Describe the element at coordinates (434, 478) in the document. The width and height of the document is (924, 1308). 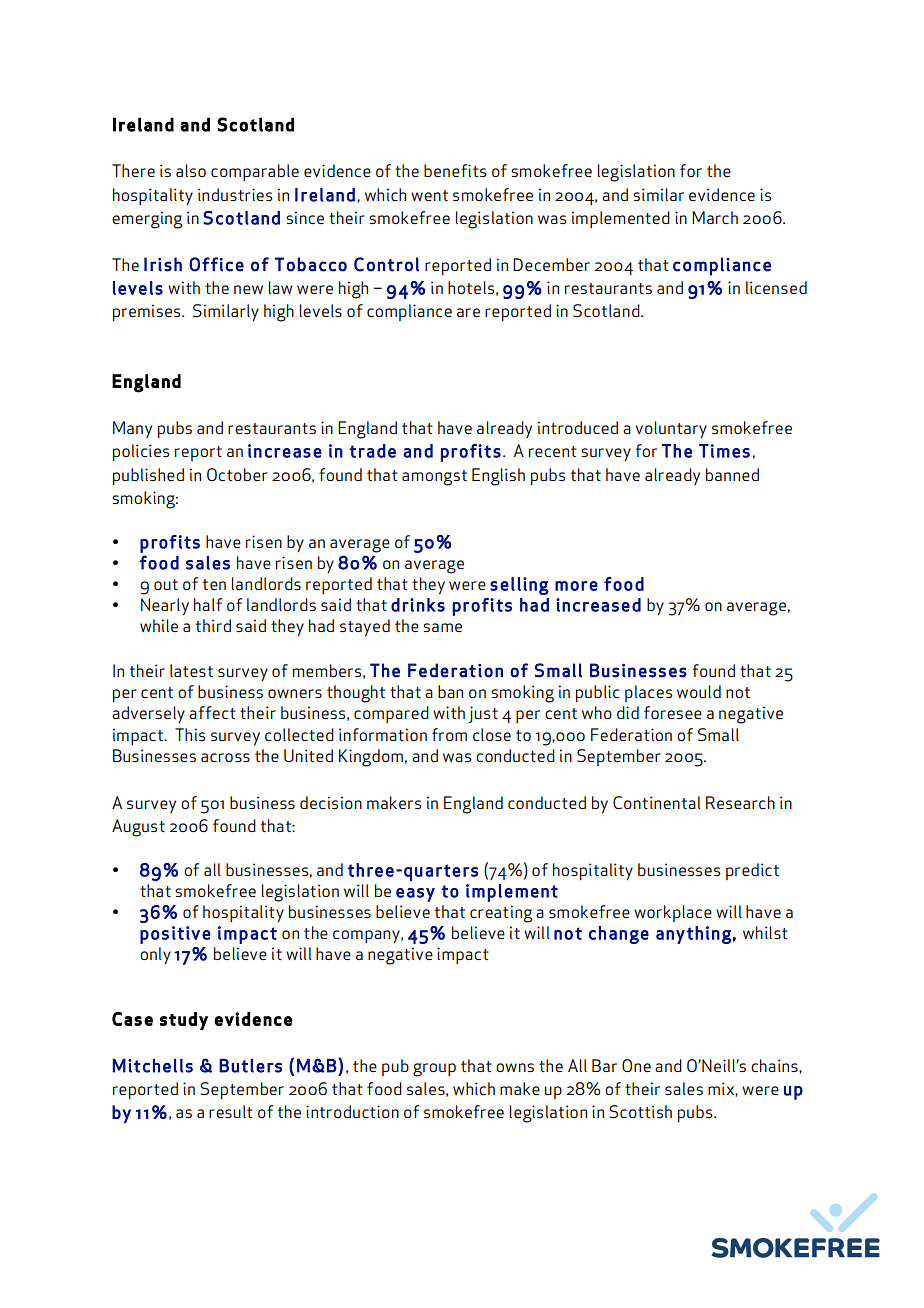
I see `amongst` at that location.
